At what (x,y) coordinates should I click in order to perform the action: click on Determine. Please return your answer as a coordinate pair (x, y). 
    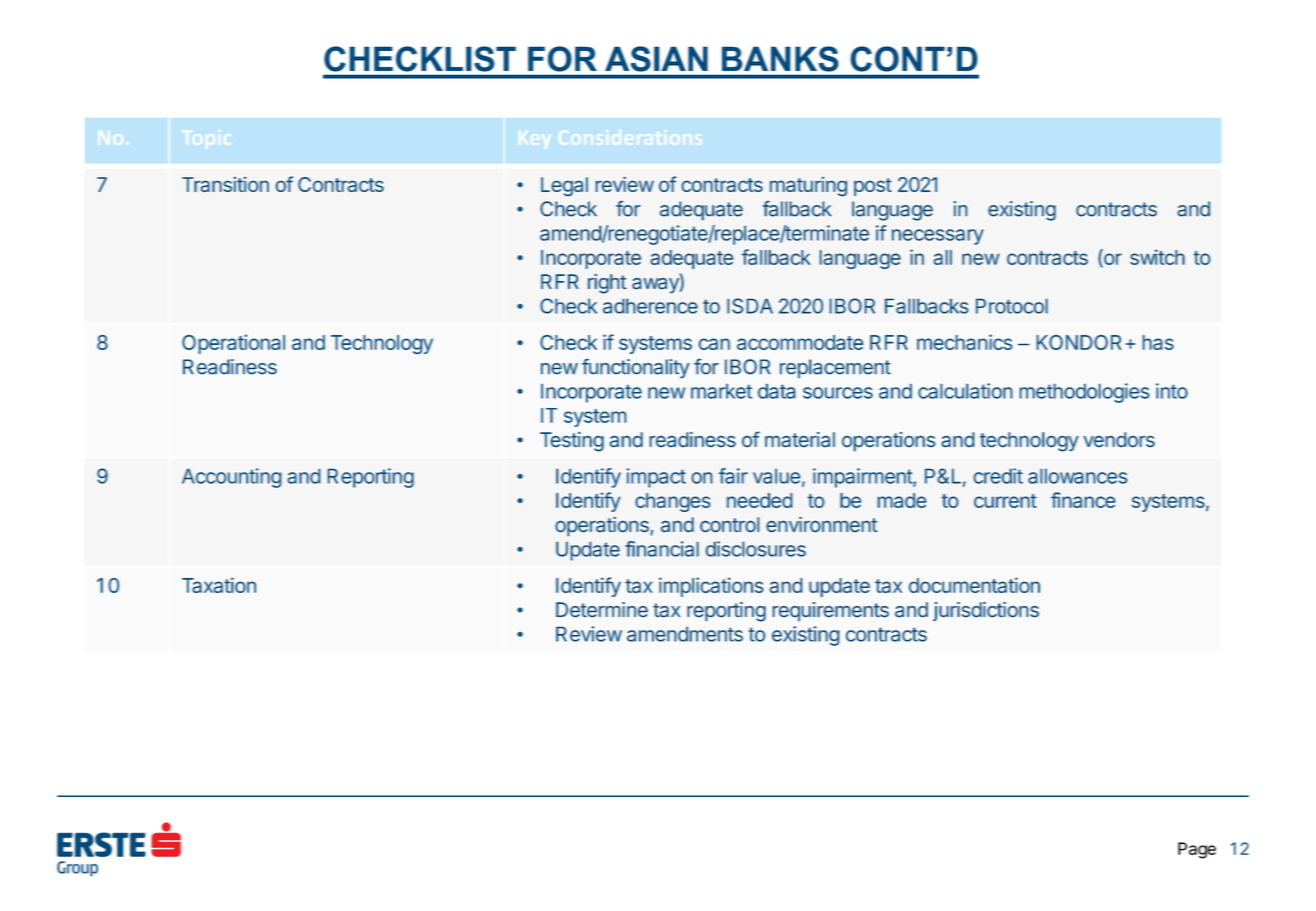
    Looking at the image, I should click on (602, 609).
